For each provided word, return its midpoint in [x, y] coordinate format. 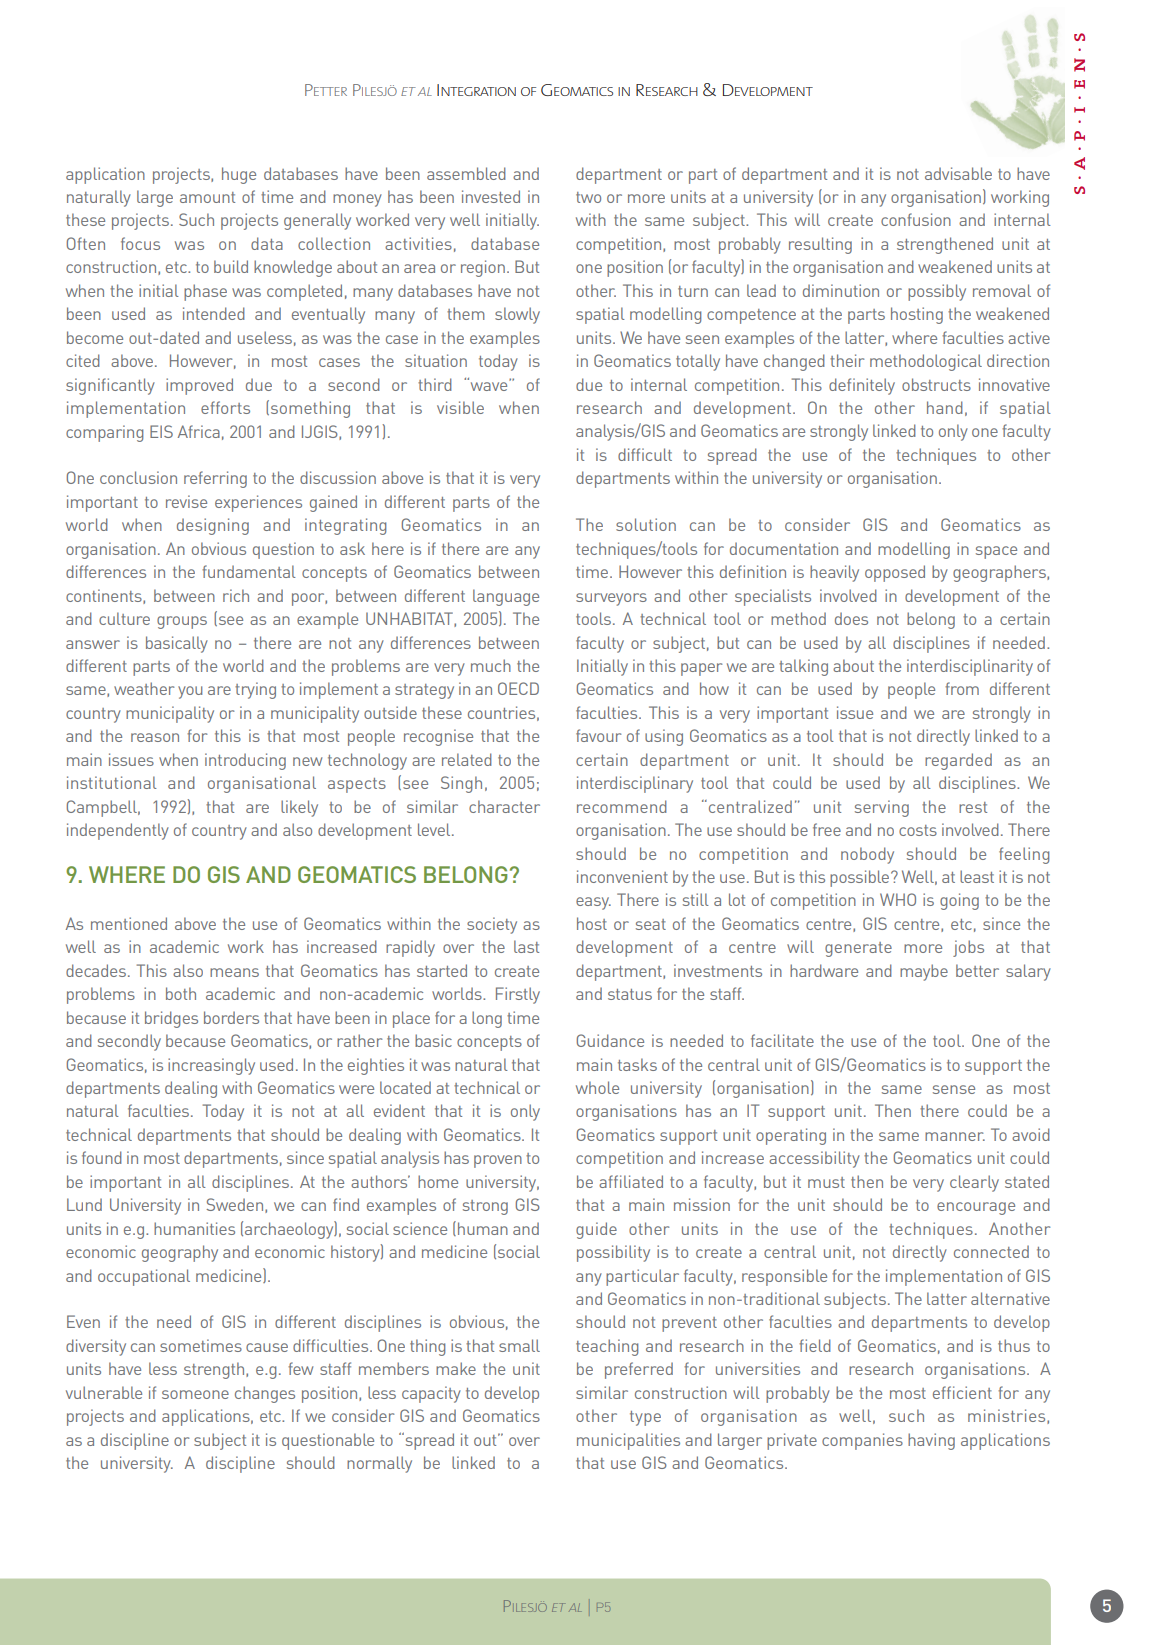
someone [195, 1394]
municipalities [628, 1441]
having [931, 1441]
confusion [916, 219]
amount [207, 197]
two [588, 197]
